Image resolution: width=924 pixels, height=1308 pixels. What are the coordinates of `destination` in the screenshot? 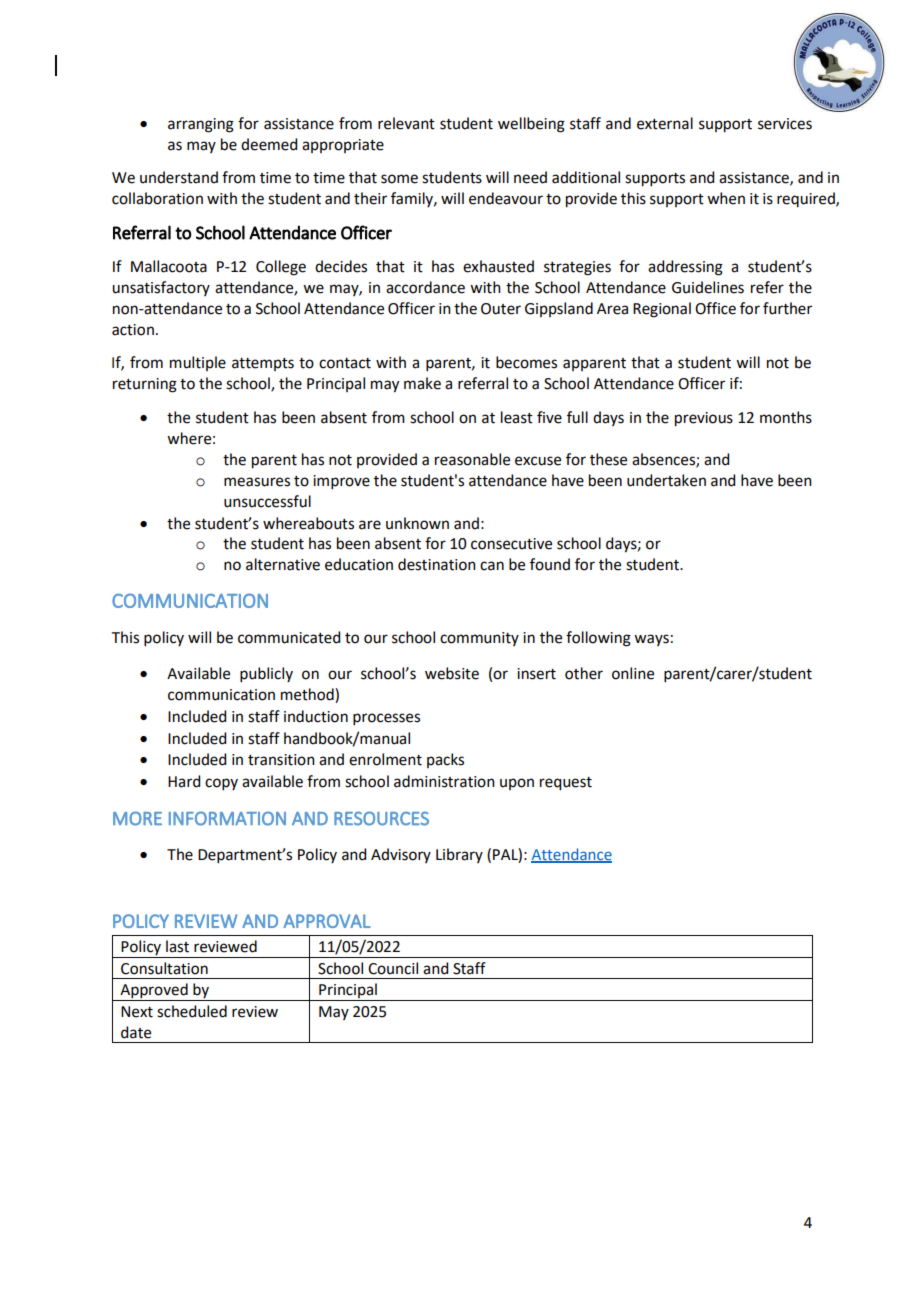 It's located at (437, 564).
